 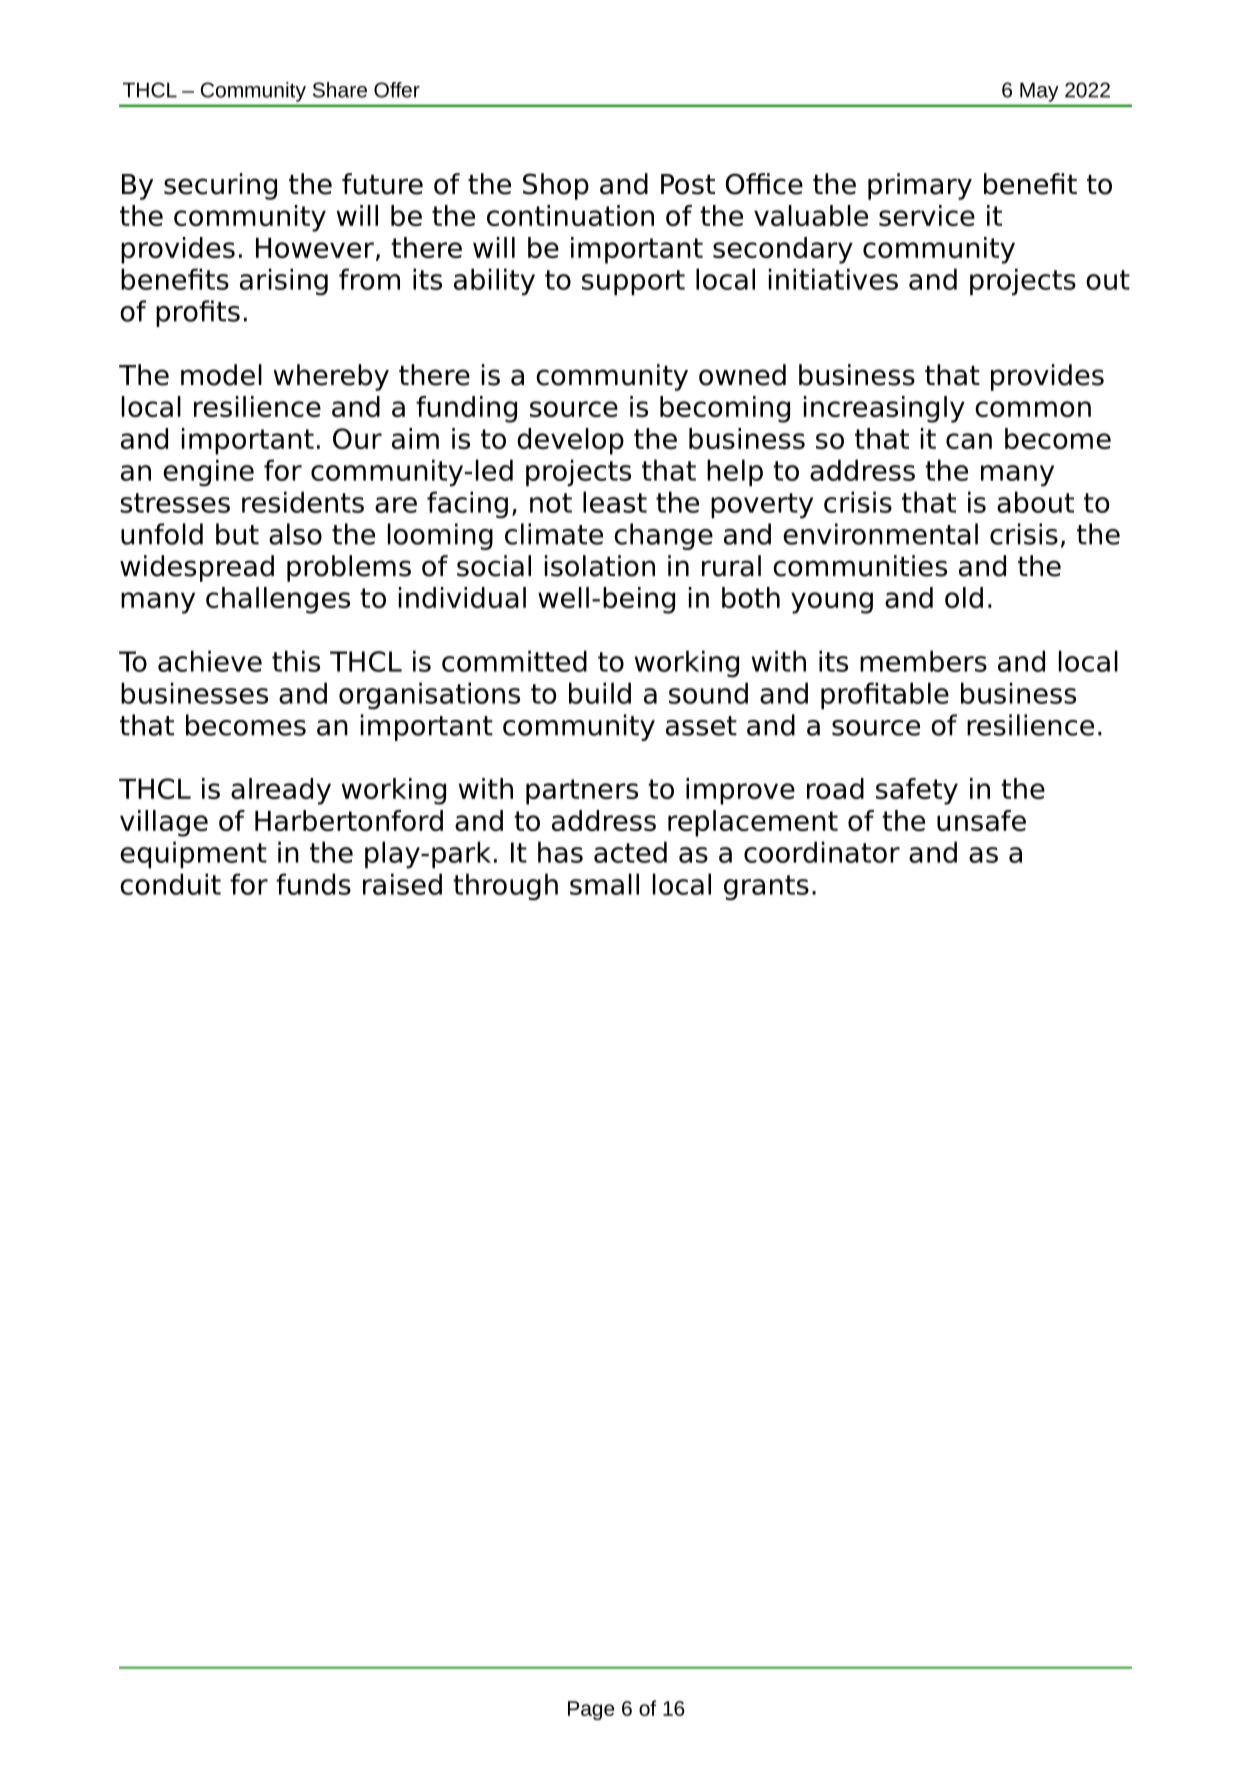 What do you see at coordinates (917, 791) in the screenshot?
I see `safety` at bounding box center [917, 791].
